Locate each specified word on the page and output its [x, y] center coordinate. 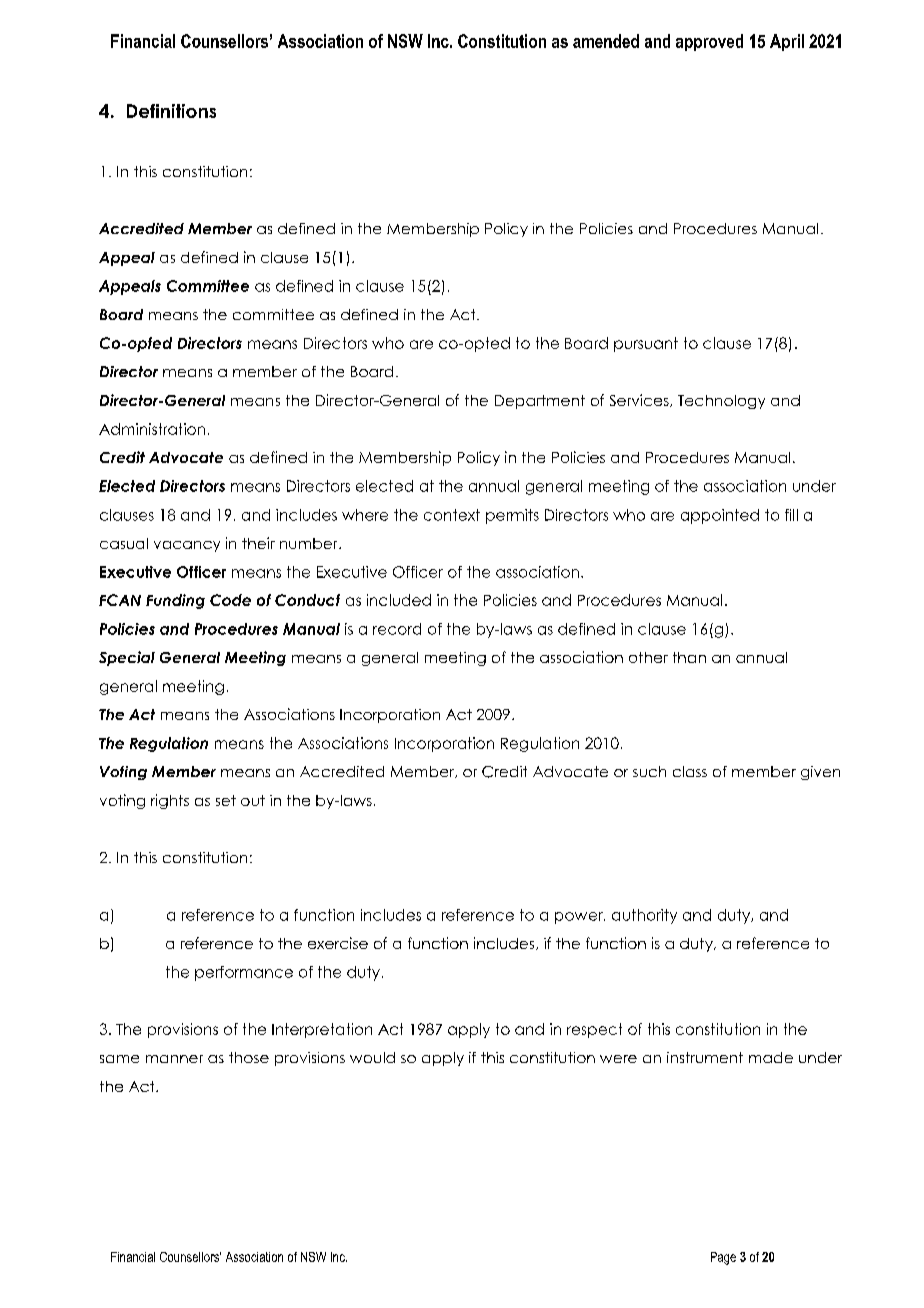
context [452, 515]
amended [606, 41]
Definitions [171, 111]
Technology [721, 402]
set [226, 800]
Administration [152, 429]
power [580, 918]
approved [709, 42]
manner [174, 1059]
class [690, 771]
